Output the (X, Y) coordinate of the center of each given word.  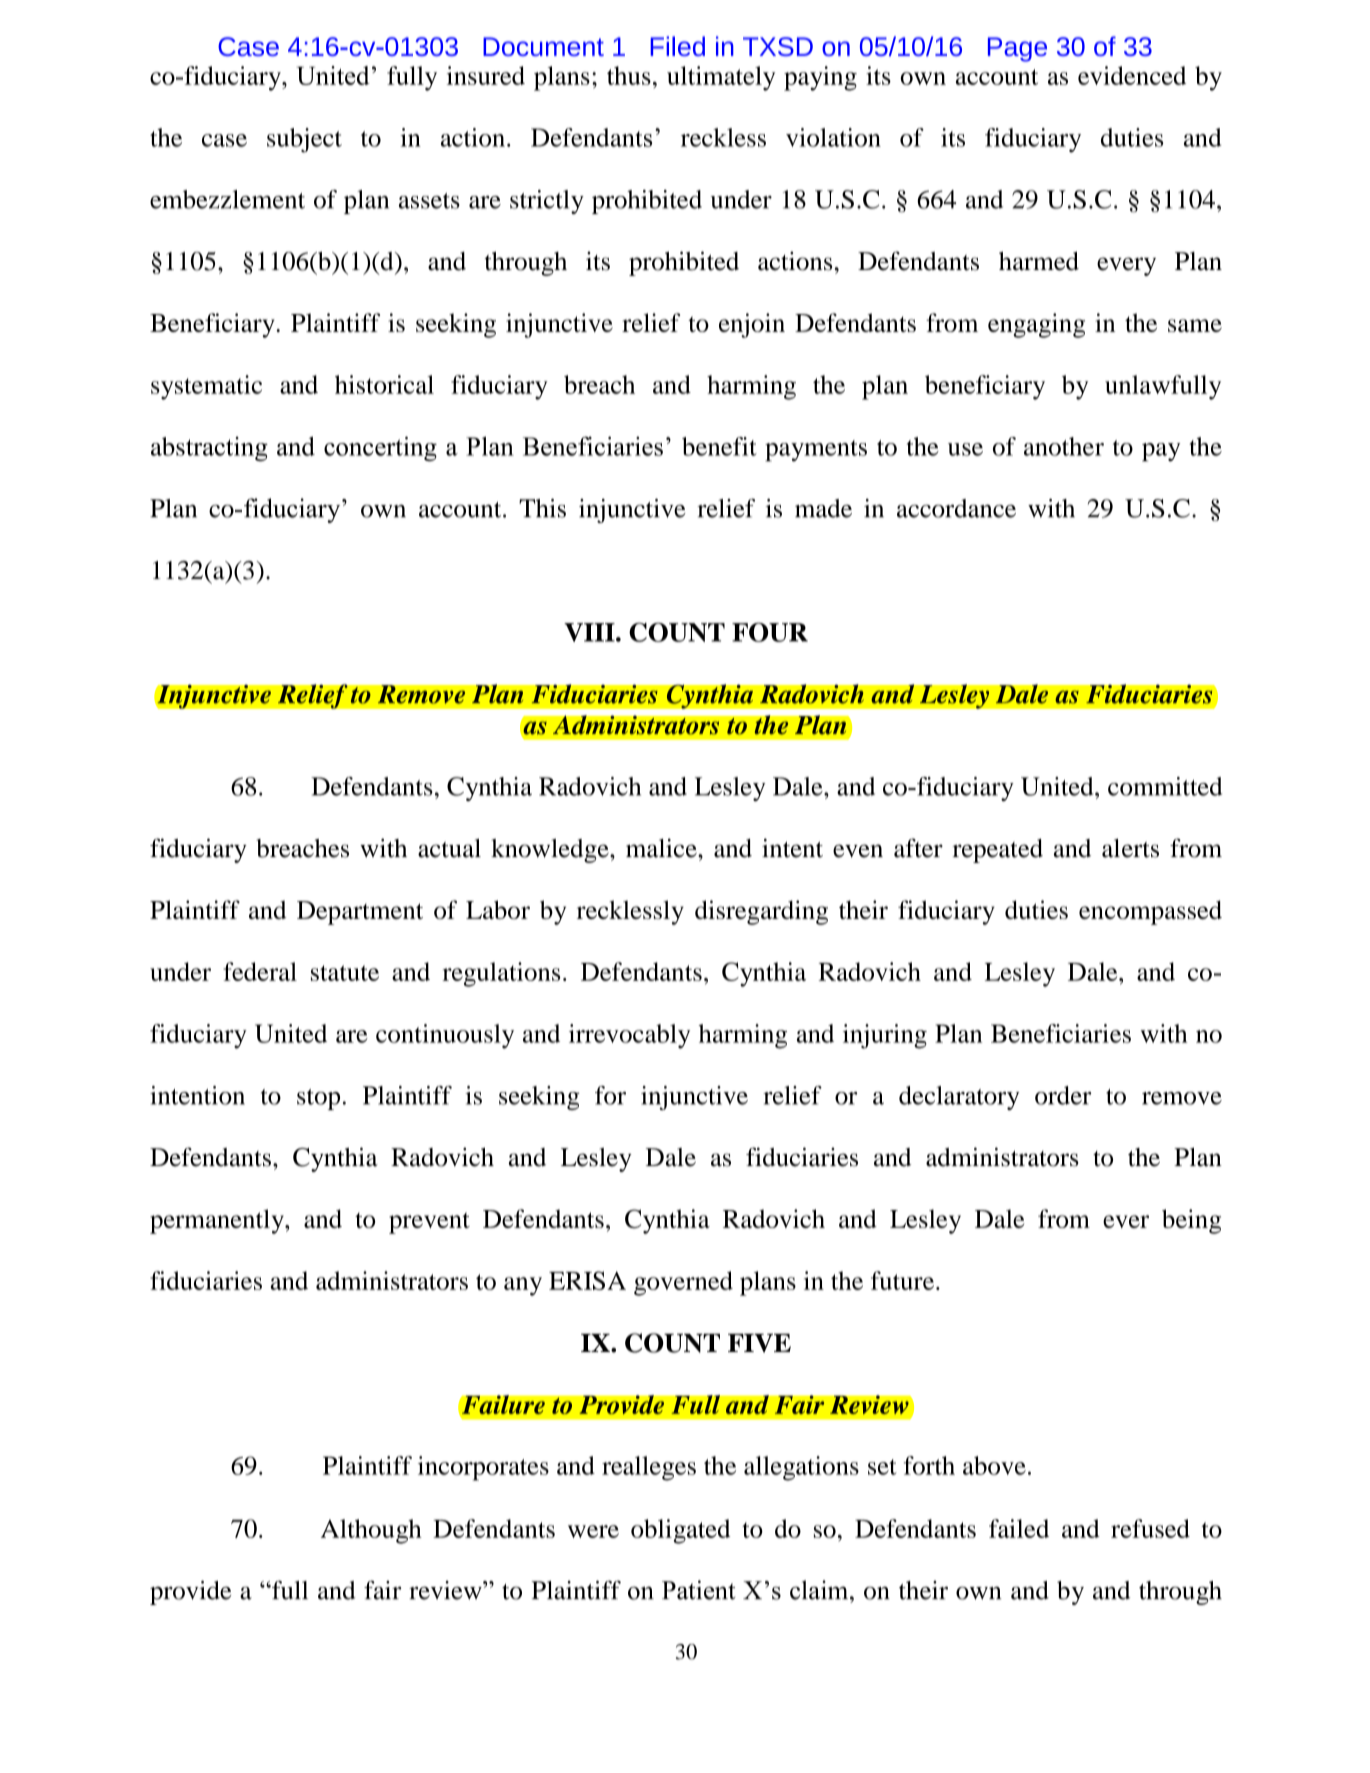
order (1063, 1095)
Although (371, 1531)
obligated (680, 1531)
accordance (956, 508)
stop (318, 1099)
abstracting (209, 449)
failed (1019, 1528)
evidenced (1132, 75)
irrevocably (629, 1036)
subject (304, 140)
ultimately (721, 78)
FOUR (770, 632)
